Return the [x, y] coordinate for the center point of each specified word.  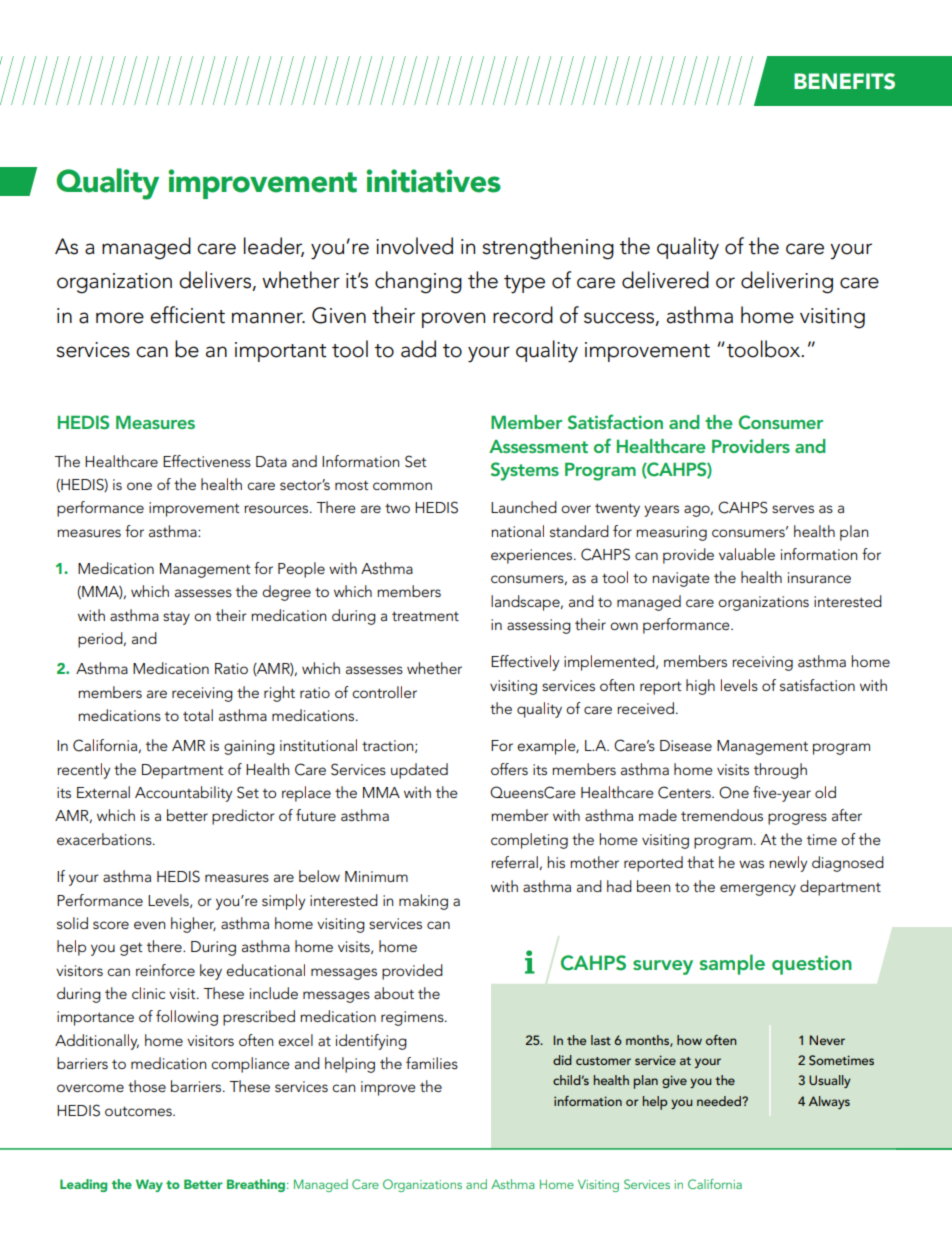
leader [274, 247]
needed [720, 1101]
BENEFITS [844, 81]
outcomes [139, 1111]
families [432, 1063]
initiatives [433, 181]
